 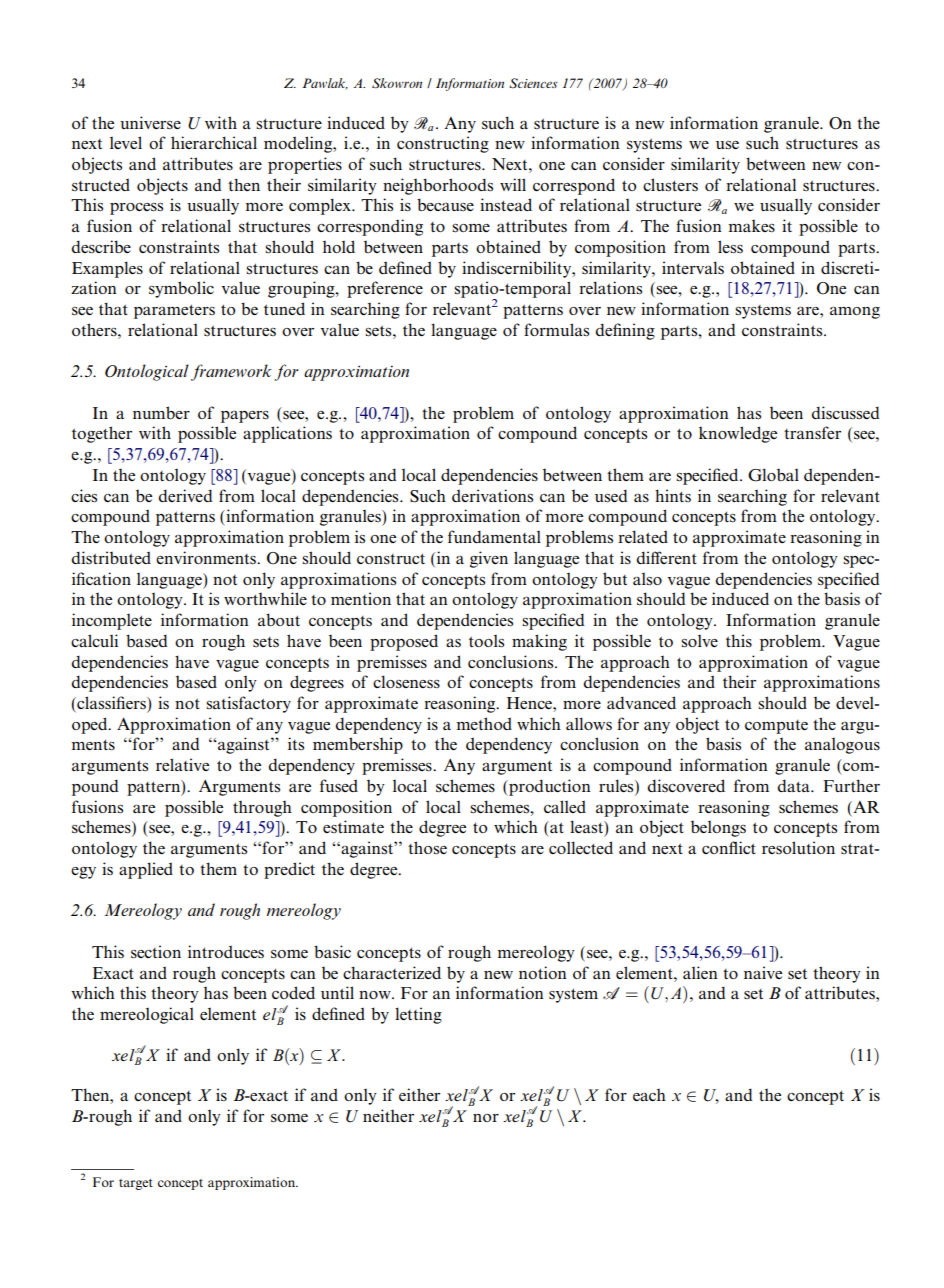 I want to click on universe, so click(x=150, y=122).
